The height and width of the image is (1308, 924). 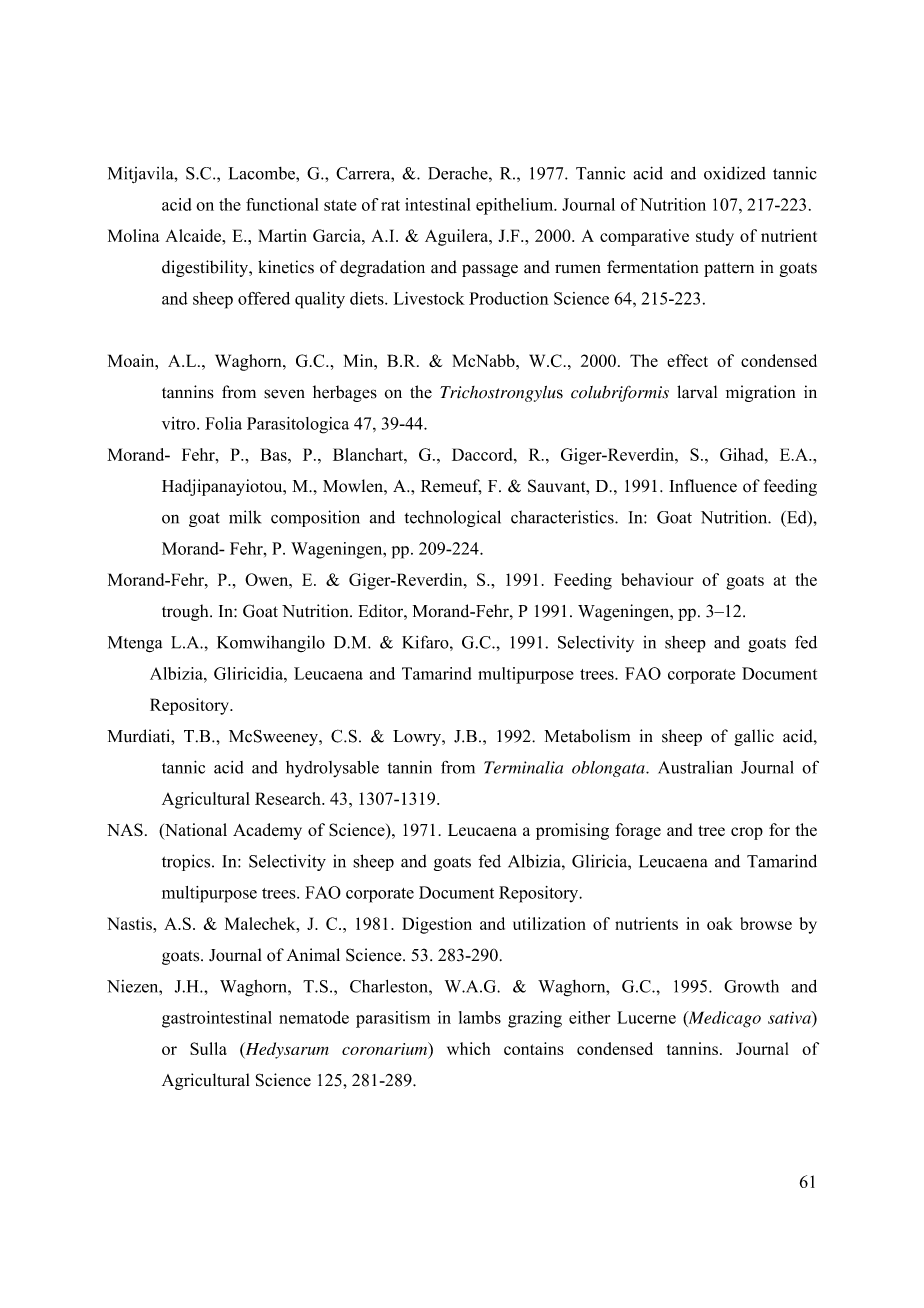 What do you see at coordinates (274, 454) in the image?
I see `Bas` at bounding box center [274, 454].
